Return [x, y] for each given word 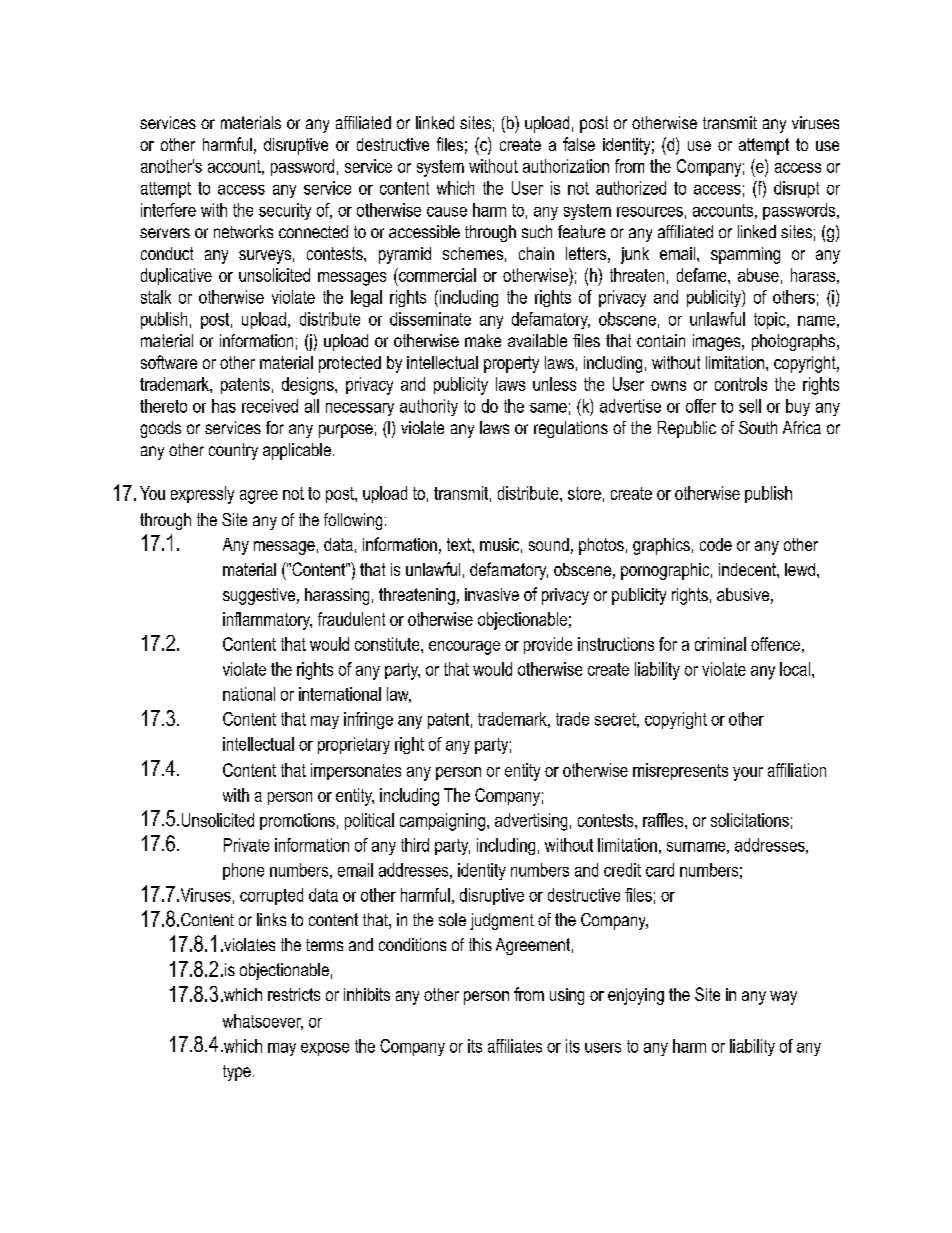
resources [650, 212]
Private [246, 845]
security [285, 211]
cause [447, 212]
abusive [743, 594]
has [224, 406]
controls [741, 384]
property [511, 364]
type [237, 1073]
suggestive [259, 596]
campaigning [442, 822]
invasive [492, 594]
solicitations [750, 820]
